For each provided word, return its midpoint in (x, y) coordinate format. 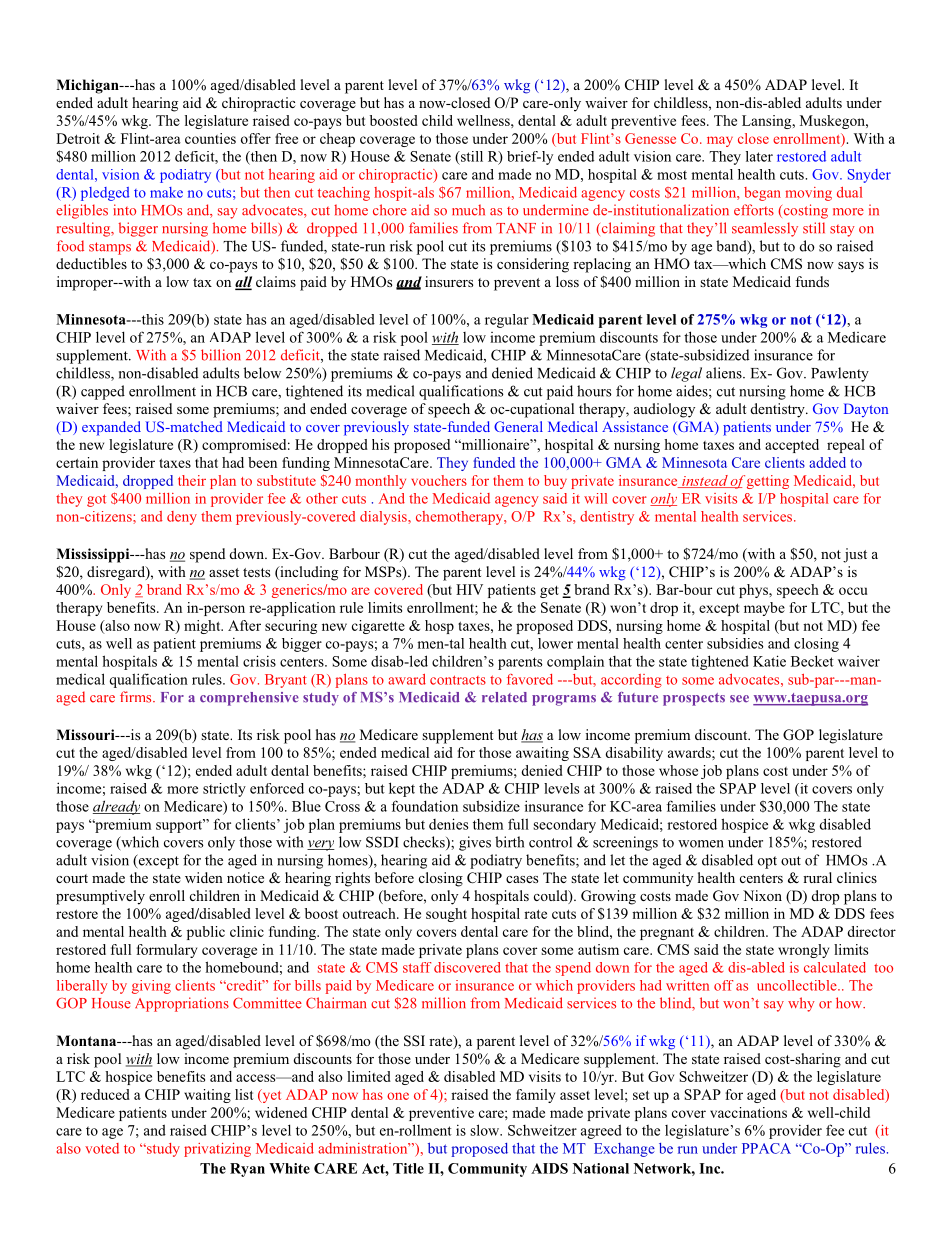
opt (767, 862)
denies (448, 824)
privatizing (217, 1150)
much (468, 210)
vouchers (439, 480)
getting (766, 482)
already (117, 807)
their (192, 480)
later (759, 156)
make (166, 192)
